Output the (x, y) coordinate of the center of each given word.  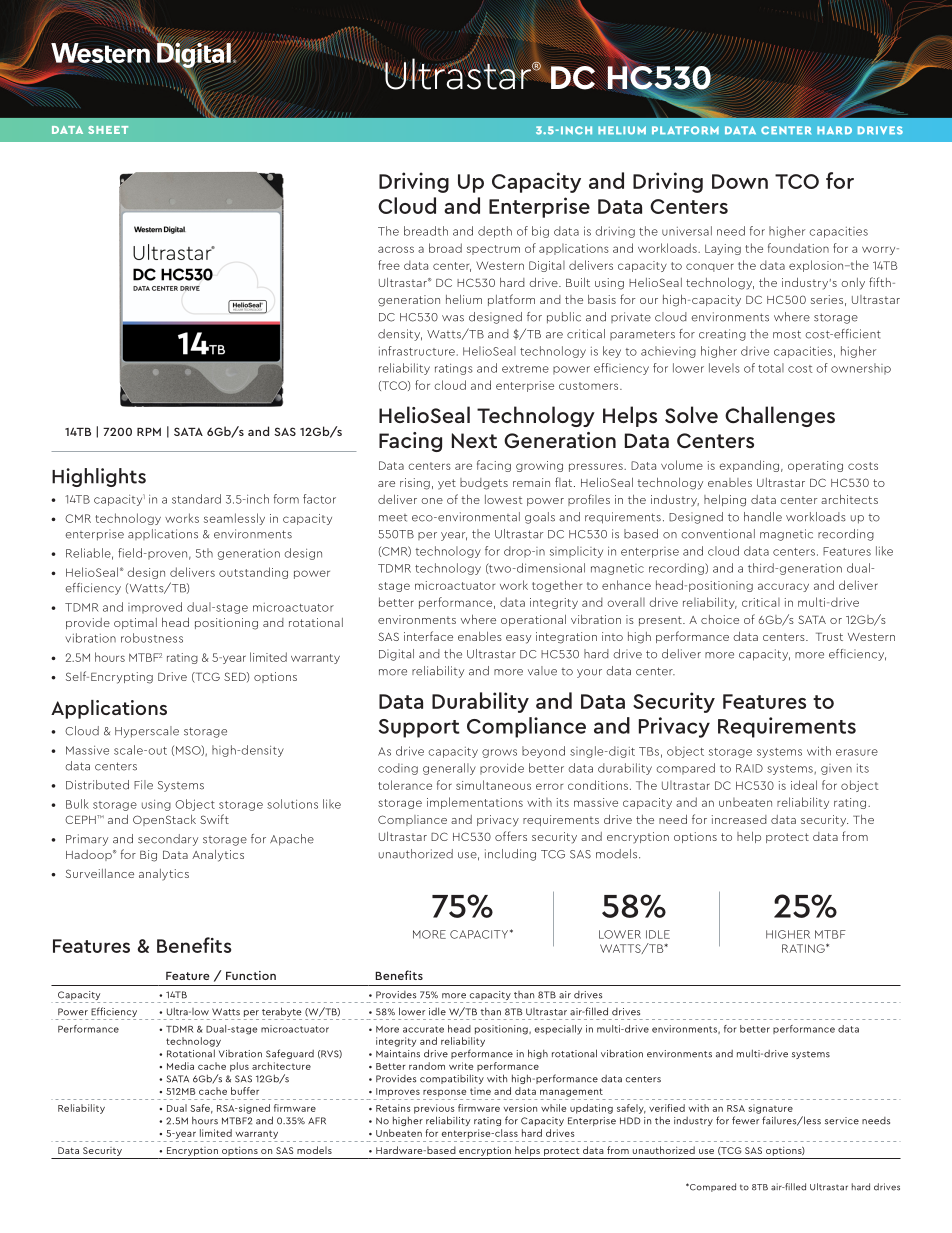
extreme (525, 369)
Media (180, 1066)
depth (495, 232)
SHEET (108, 130)
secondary (168, 840)
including (510, 855)
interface (428, 636)
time (480, 1091)
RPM (149, 432)
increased (739, 819)
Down (740, 181)
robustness (152, 638)
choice (720, 619)
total (771, 368)
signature (770, 1109)
